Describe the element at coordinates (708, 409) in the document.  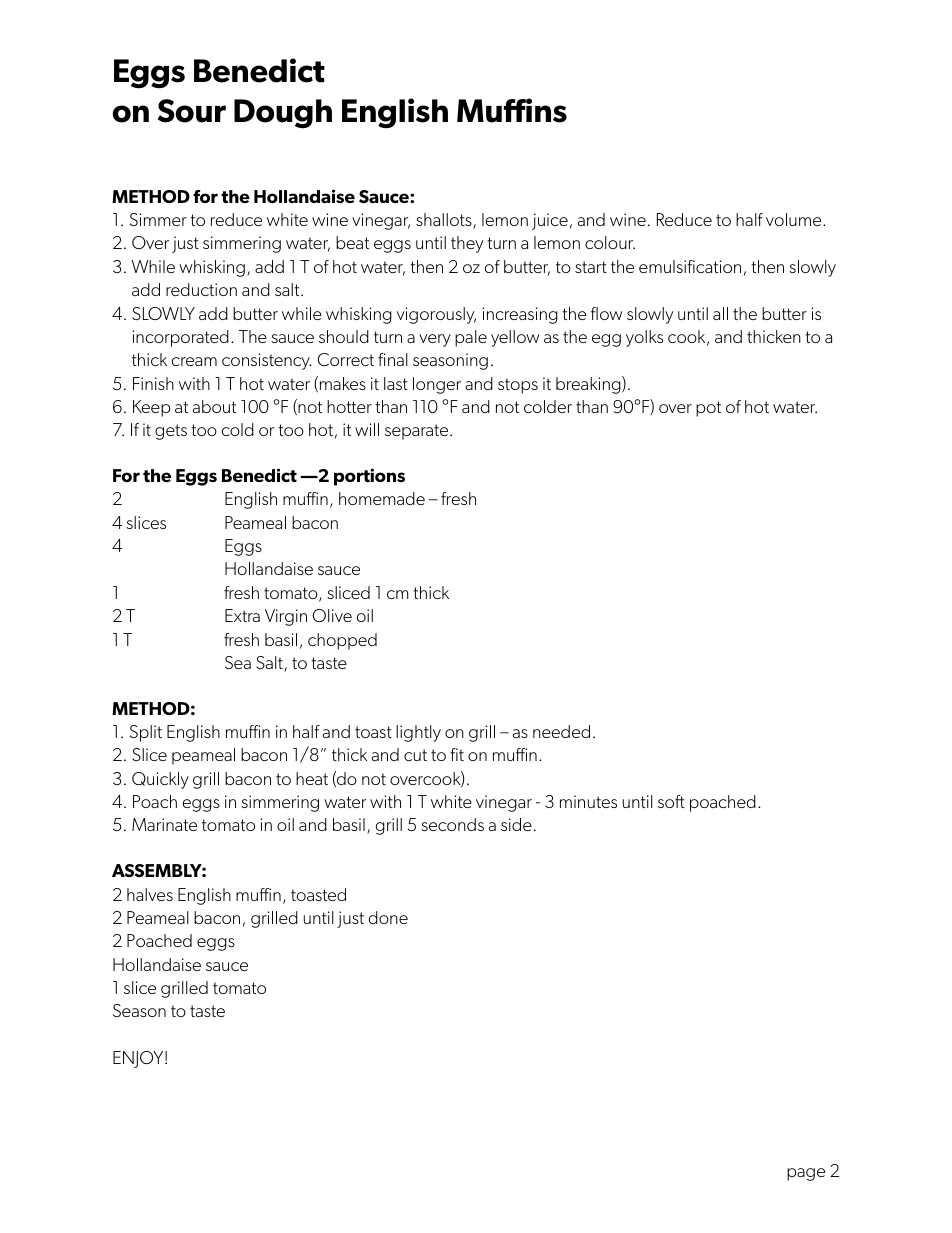
I see `pot` at that location.
